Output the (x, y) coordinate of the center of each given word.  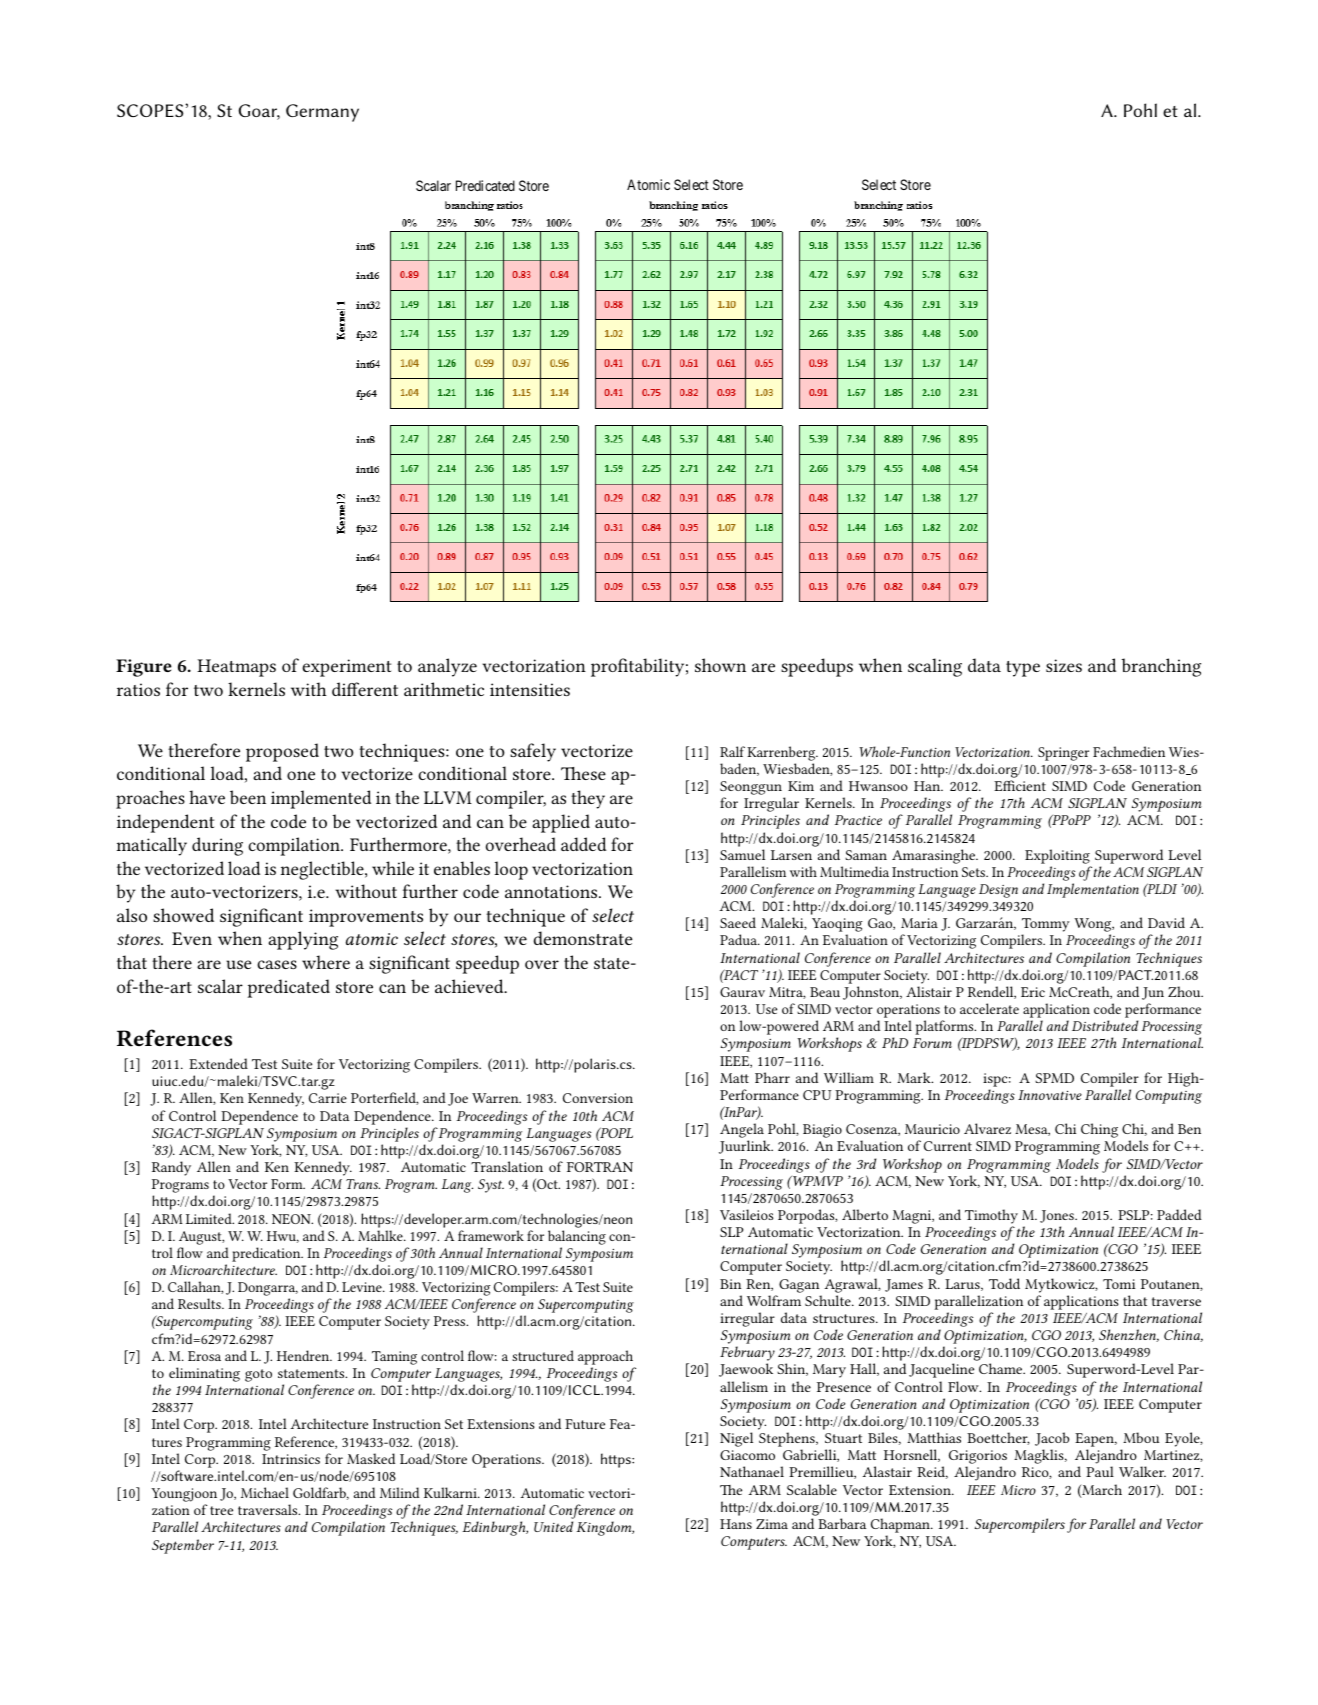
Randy (171, 1168)
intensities (530, 689)
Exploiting (1057, 856)
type (1023, 669)
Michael (265, 1492)
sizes (1064, 665)
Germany (322, 113)
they (588, 799)
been (248, 797)
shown (720, 665)
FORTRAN (600, 1167)
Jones (1058, 1216)
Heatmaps (236, 668)
